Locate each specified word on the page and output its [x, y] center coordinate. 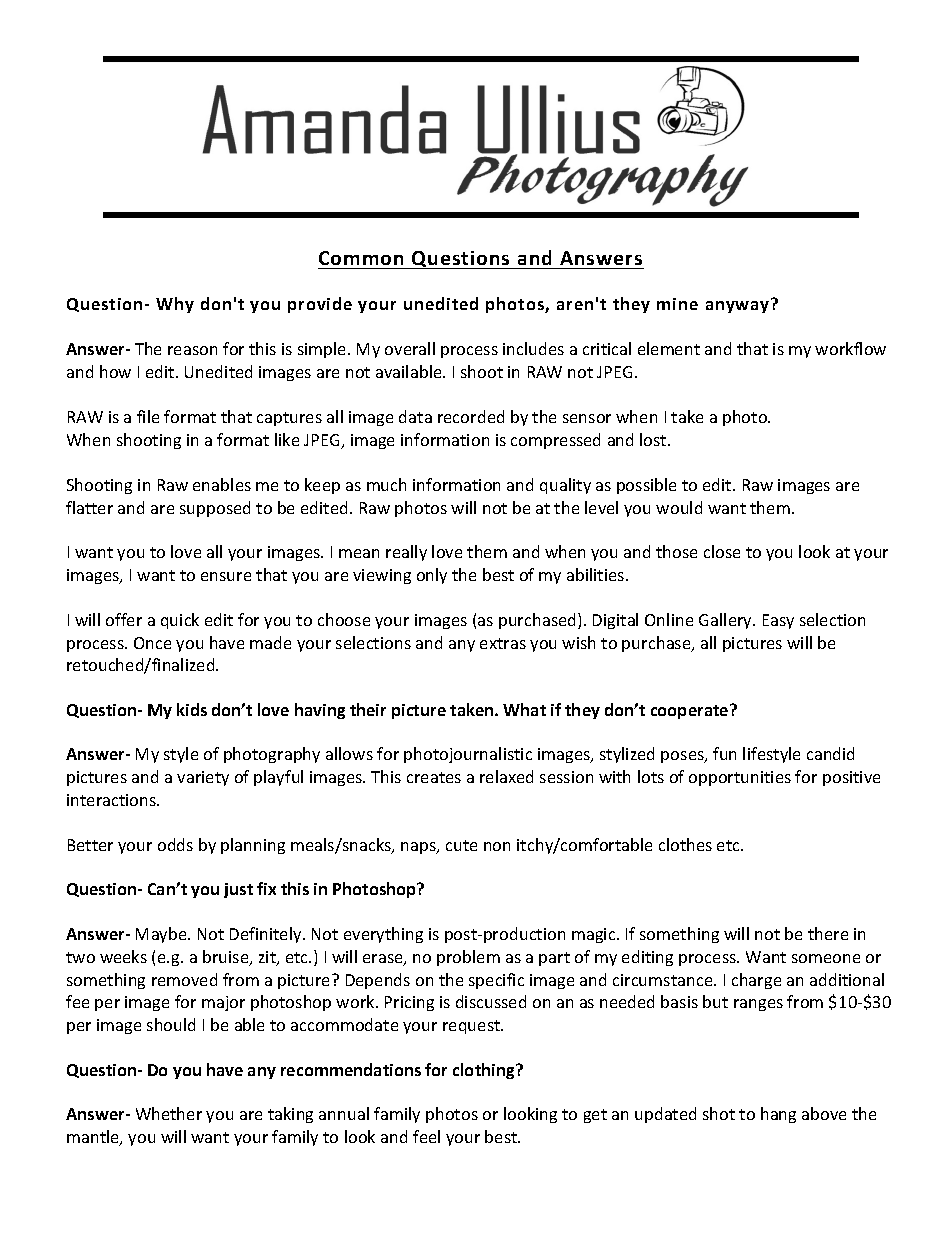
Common [361, 258]
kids [192, 709]
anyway [739, 306]
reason [192, 350]
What [524, 709]
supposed [215, 509]
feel [426, 1136]
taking [290, 1115]
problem [468, 958]
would [679, 507]
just [238, 890]
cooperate [691, 711]
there [828, 933]
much [386, 484]
